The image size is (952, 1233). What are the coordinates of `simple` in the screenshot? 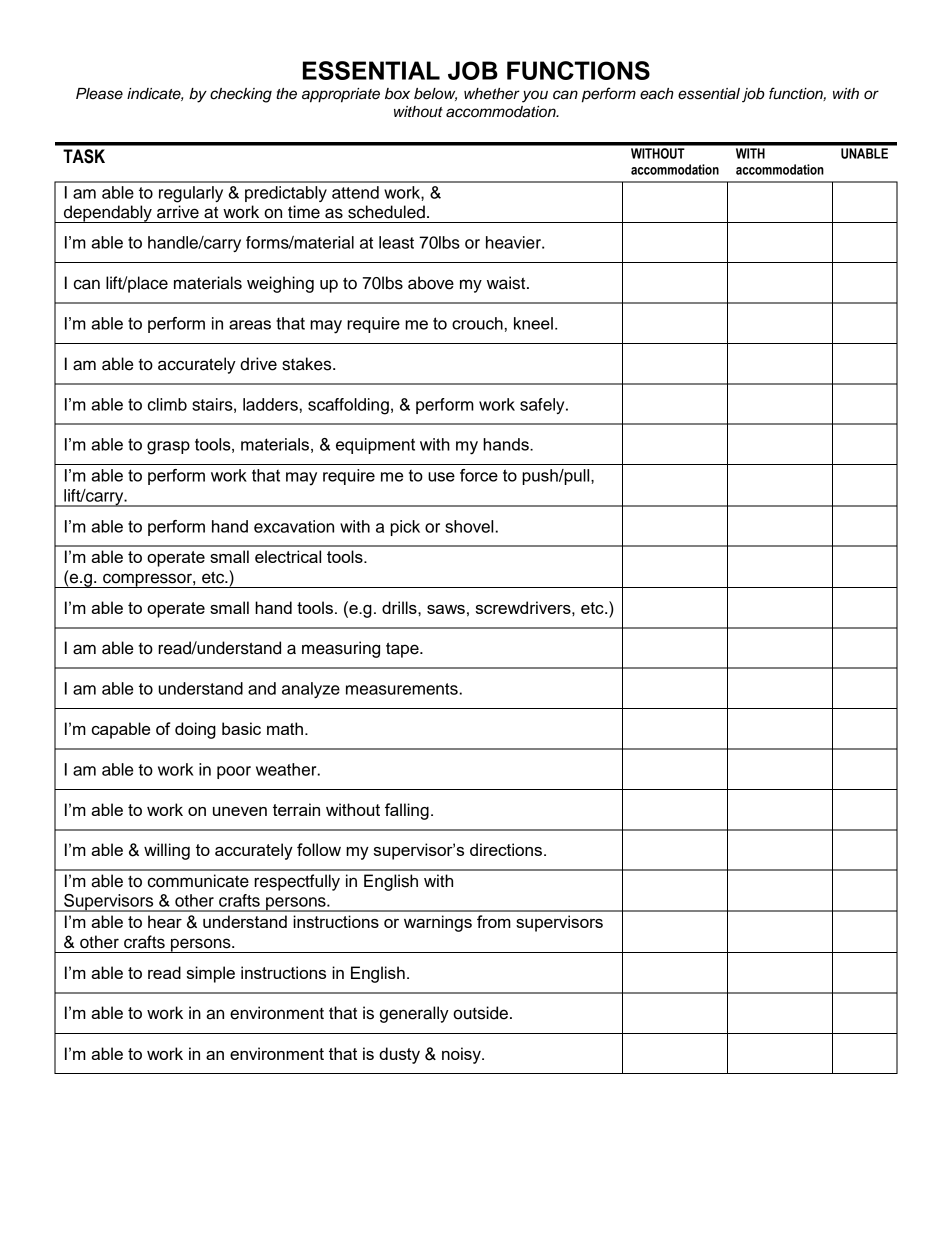 It's located at (211, 974).
